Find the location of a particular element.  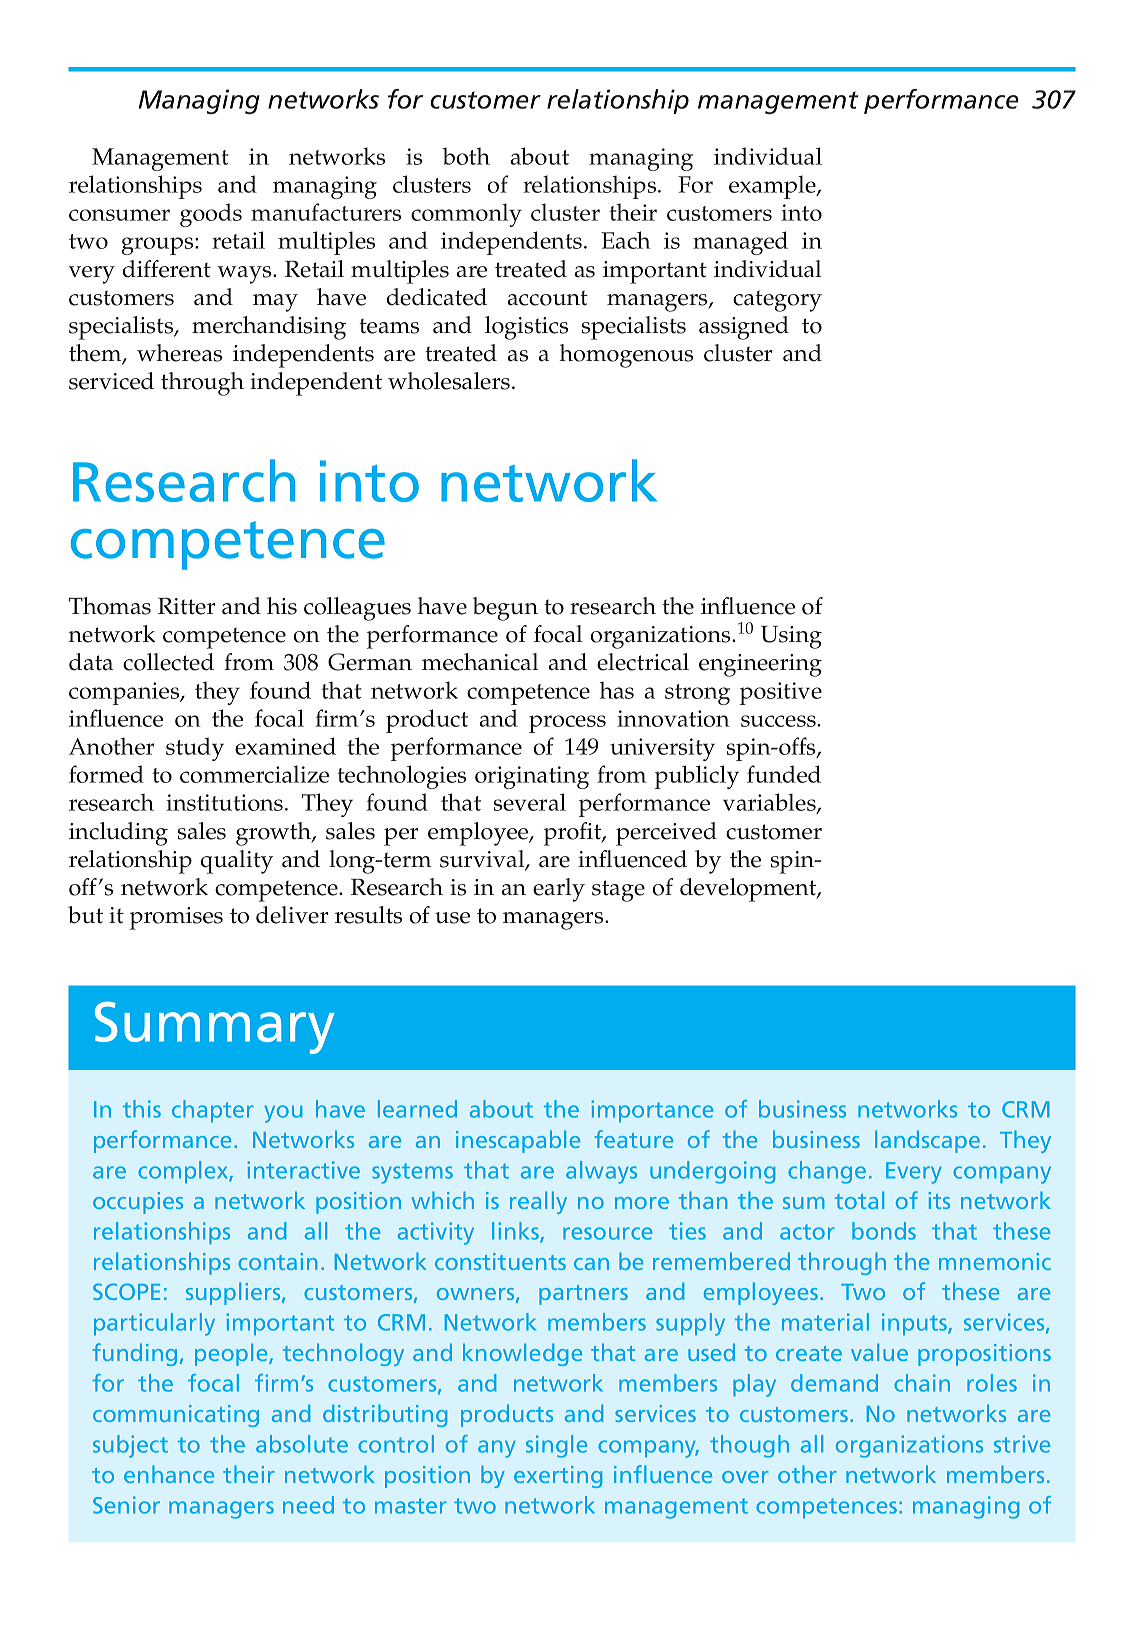

enhance is located at coordinates (169, 1474).
